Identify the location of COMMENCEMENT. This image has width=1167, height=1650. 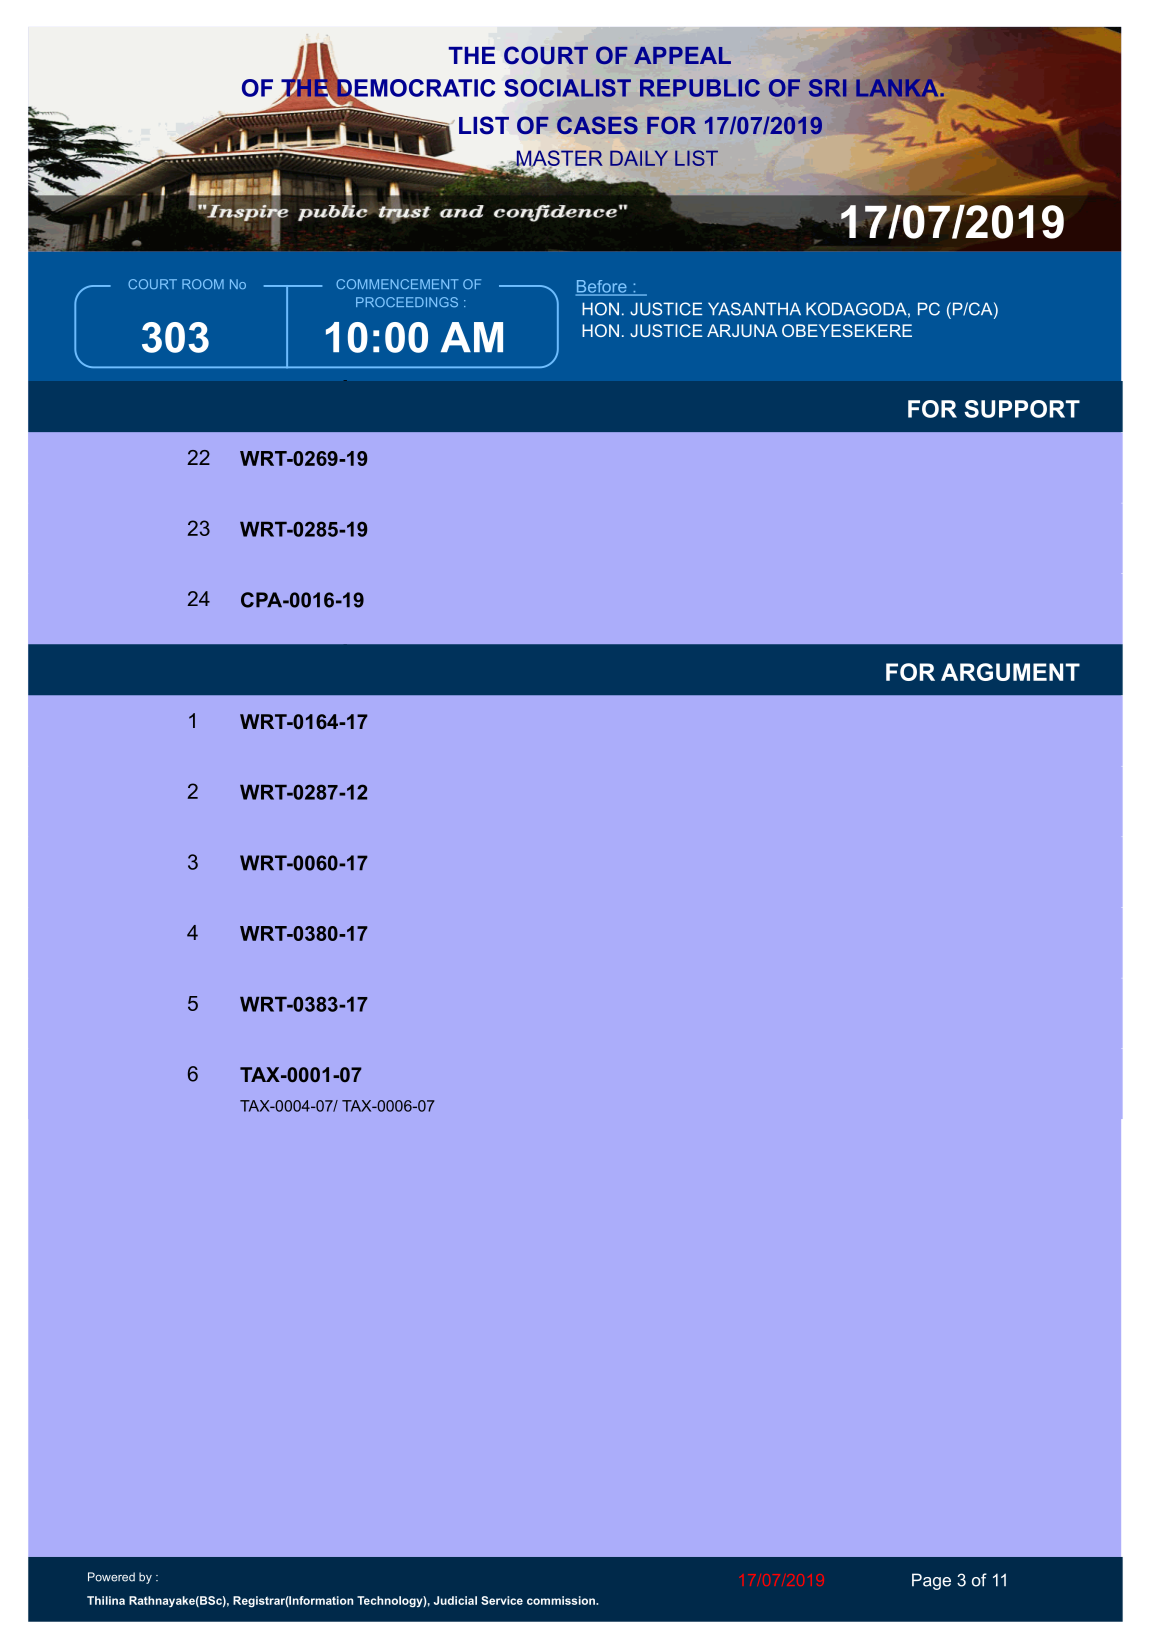
(397, 284).
